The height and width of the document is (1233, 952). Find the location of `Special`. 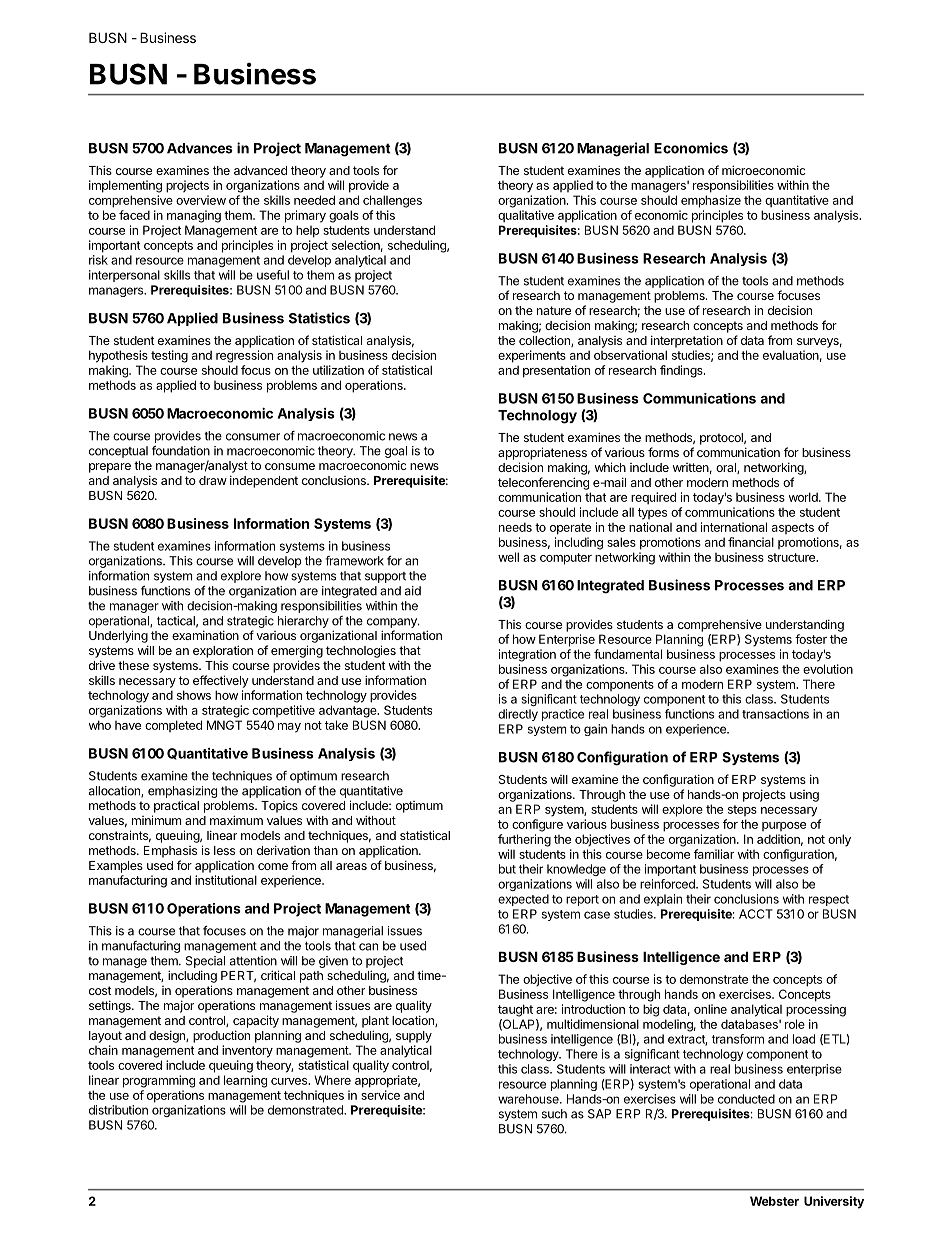

Special is located at coordinates (205, 962).
